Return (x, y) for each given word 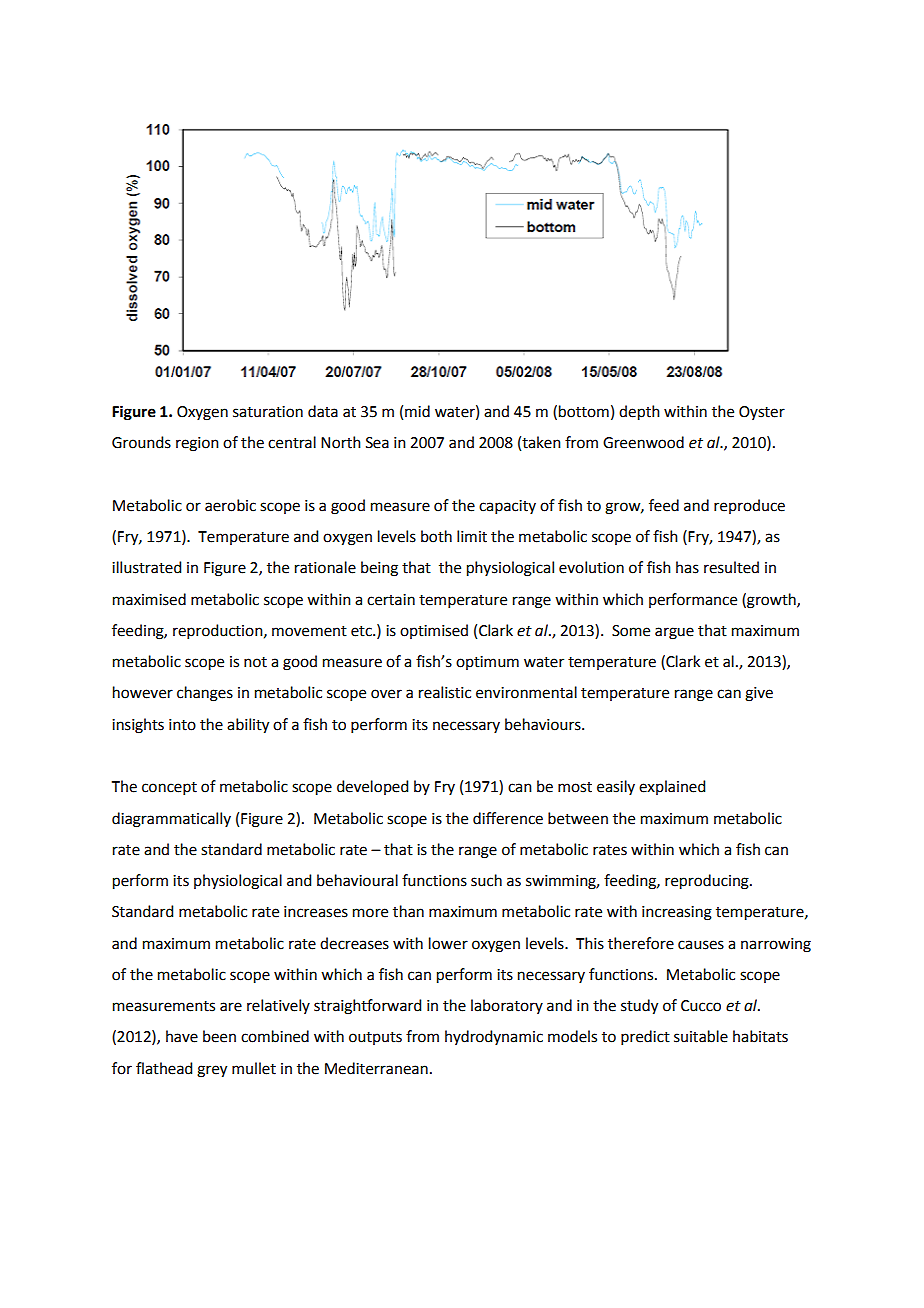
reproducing (708, 882)
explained (672, 787)
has (687, 567)
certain (391, 600)
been (219, 1036)
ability (248, 726)
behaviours (544, 724)
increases (316, 912)
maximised (149, 599)
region (197, 444)
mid (417, 411)
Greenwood (643, 442)
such (486, 880)
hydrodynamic (494, 1037)
